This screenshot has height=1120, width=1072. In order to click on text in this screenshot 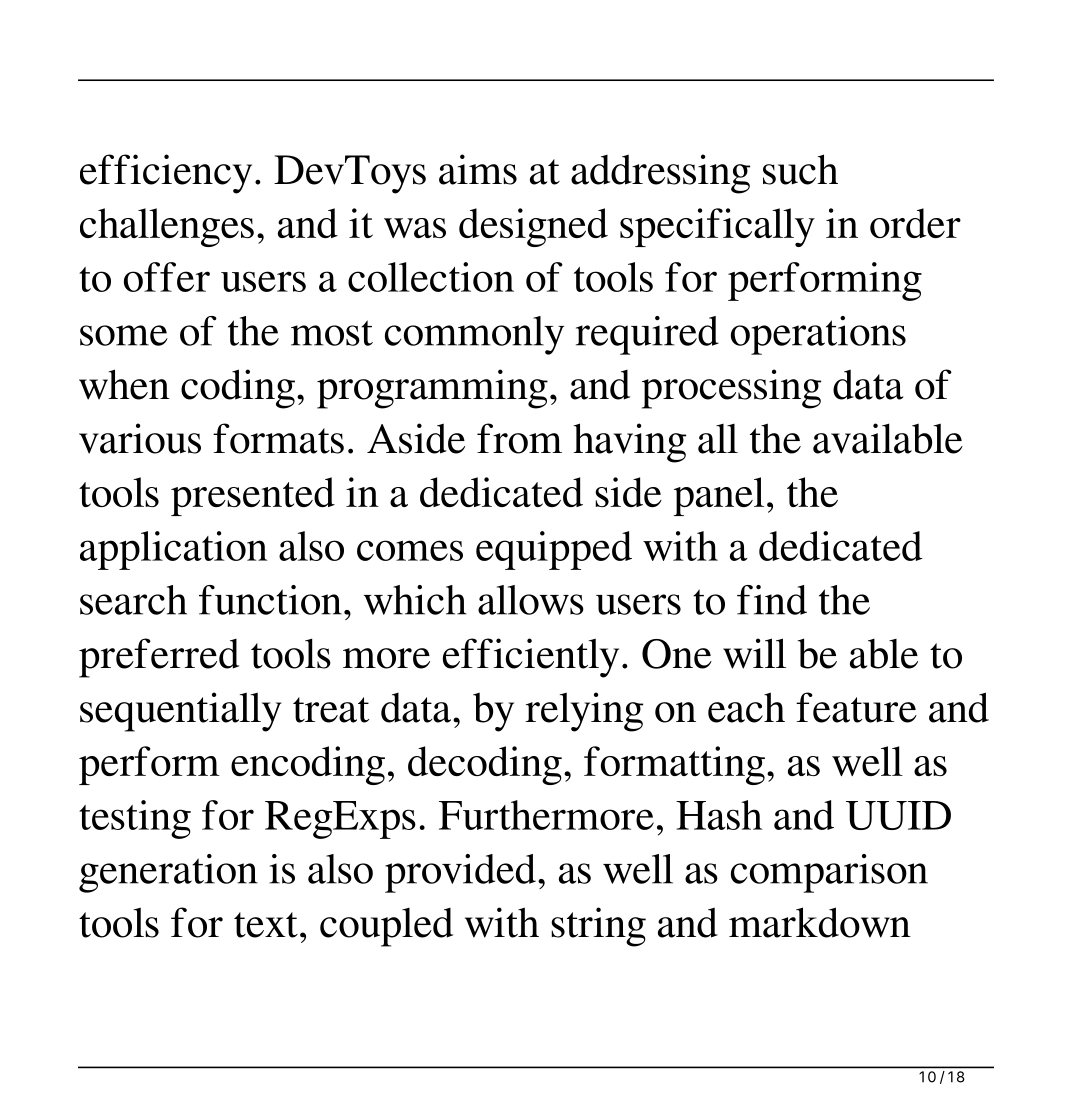, I will do `click(266, 925)`.
